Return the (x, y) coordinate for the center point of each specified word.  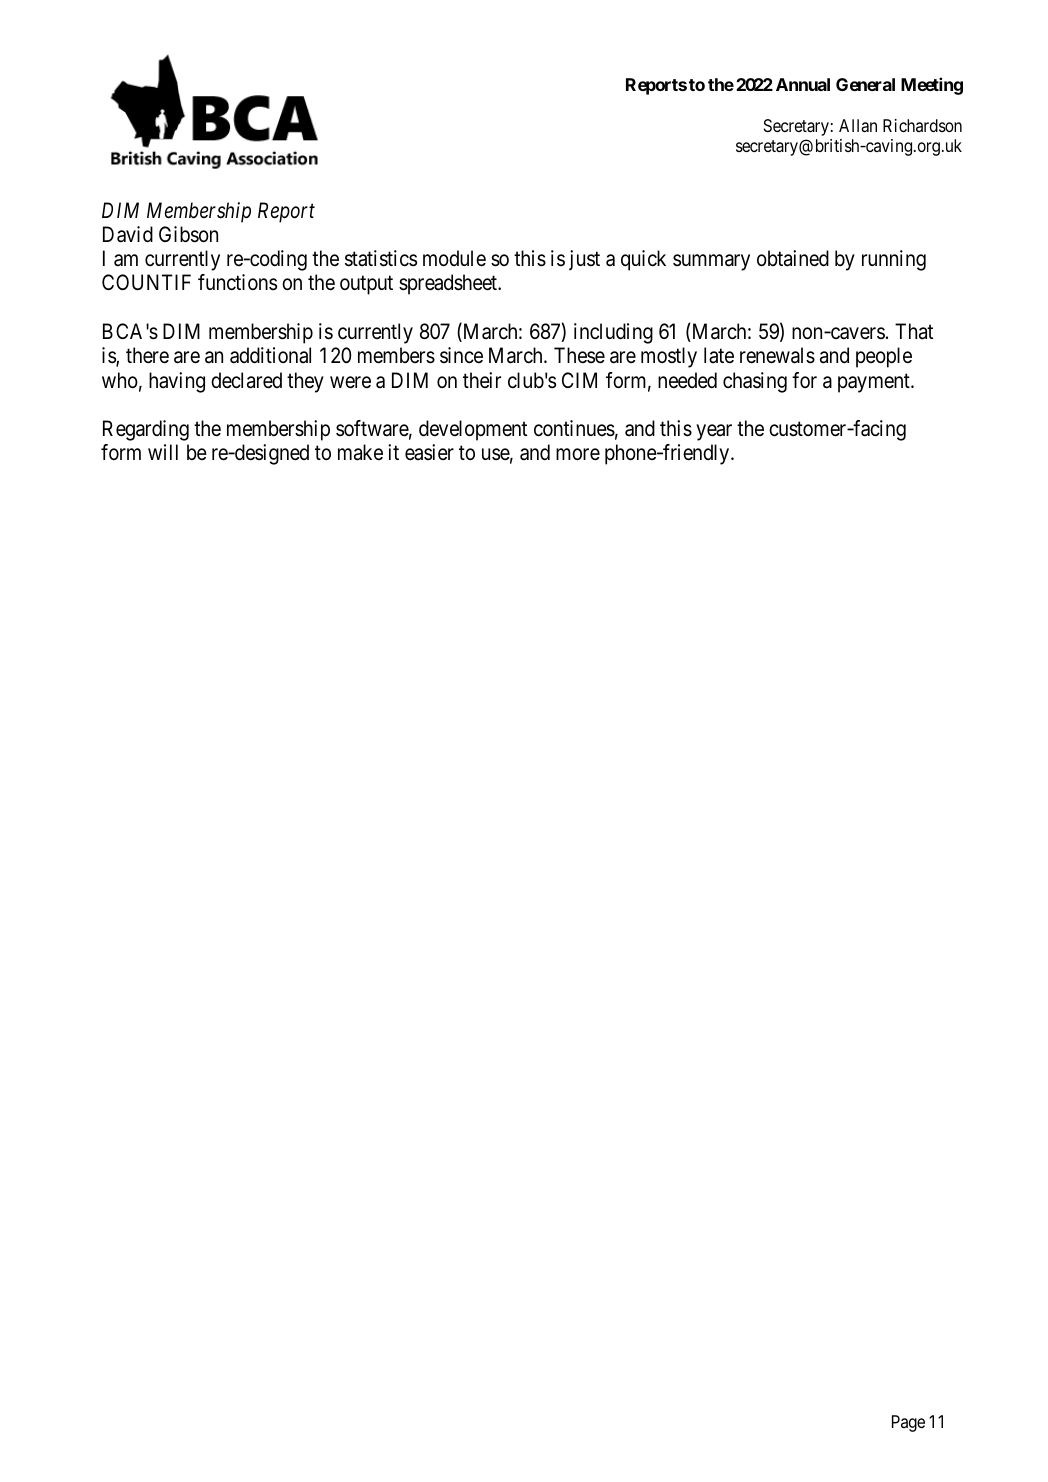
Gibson (188, 234)
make (360, 452)
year (714, 432)
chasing (755, 382)
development (473, 430)
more (578, 455)
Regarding (146, 430)
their (482, 380)
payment (875, 383)
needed (687, 380)
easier (429, 452)
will (163, 452)
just (584, 260)
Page (908, 1423)
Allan (858, 126)
